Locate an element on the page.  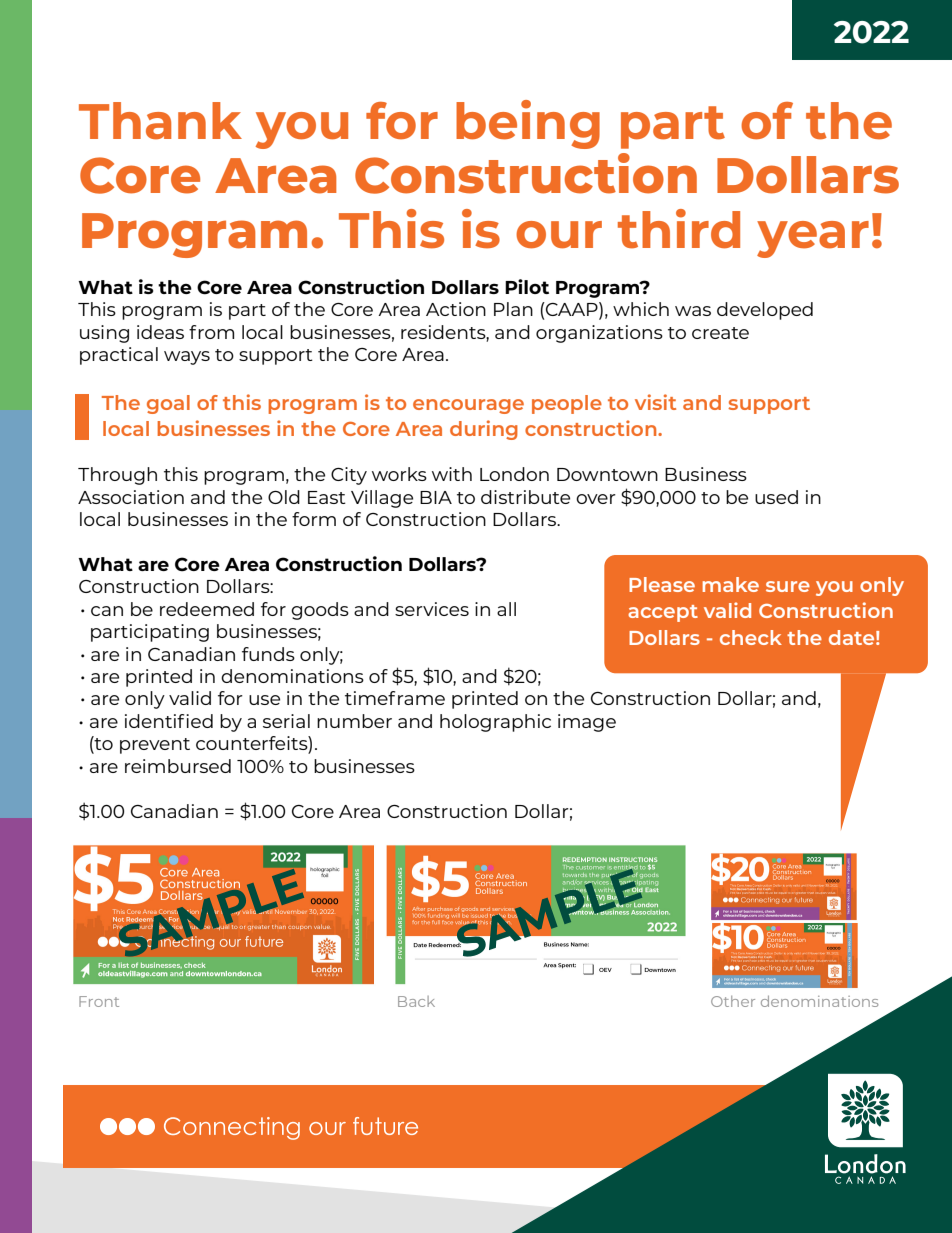
Thank is located at coordinates (160, 121).
